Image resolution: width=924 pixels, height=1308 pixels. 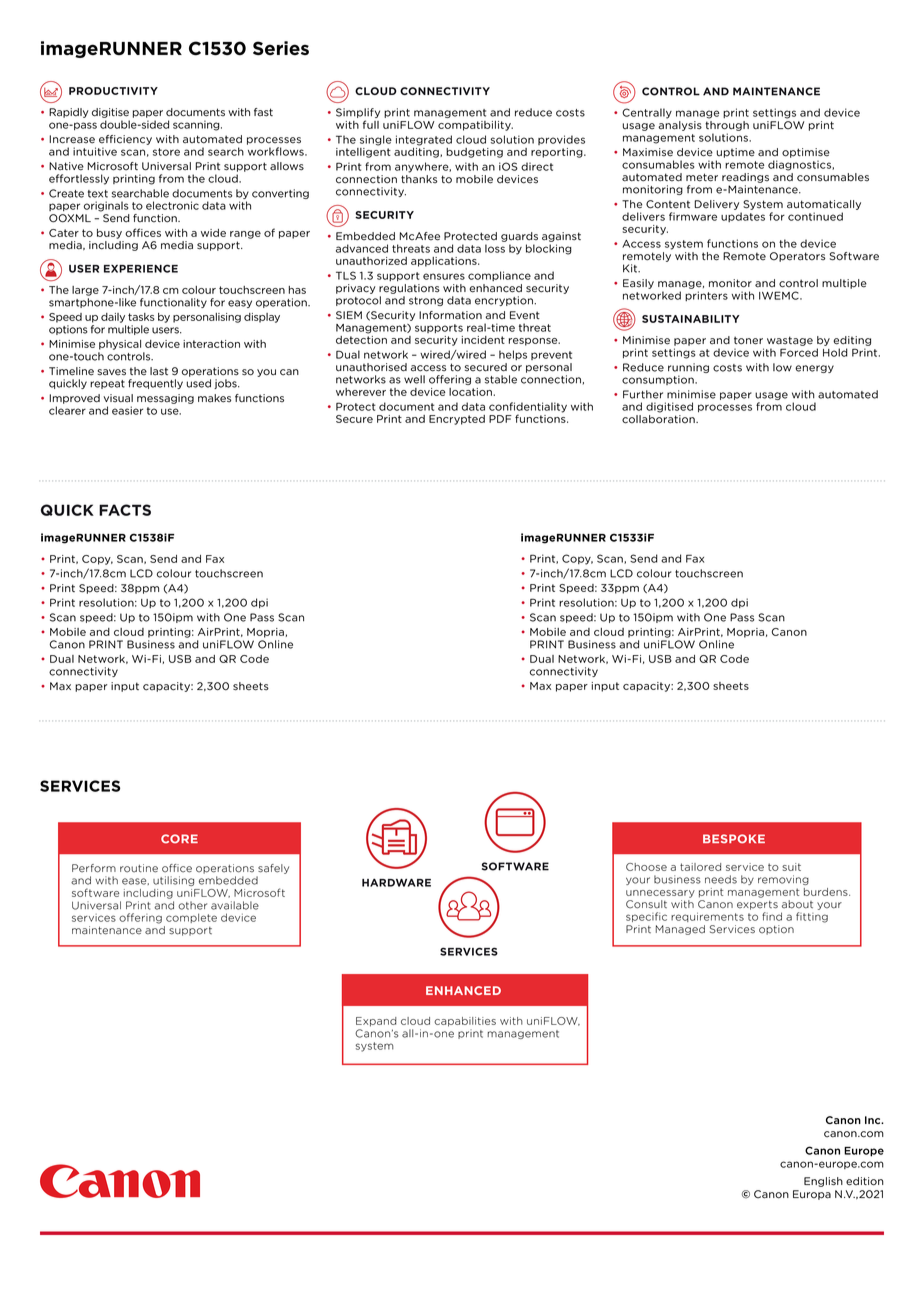 What do you see at coordinates (125, 510) in the image?
I see `FACTS` at bounding box center [125, 510].
